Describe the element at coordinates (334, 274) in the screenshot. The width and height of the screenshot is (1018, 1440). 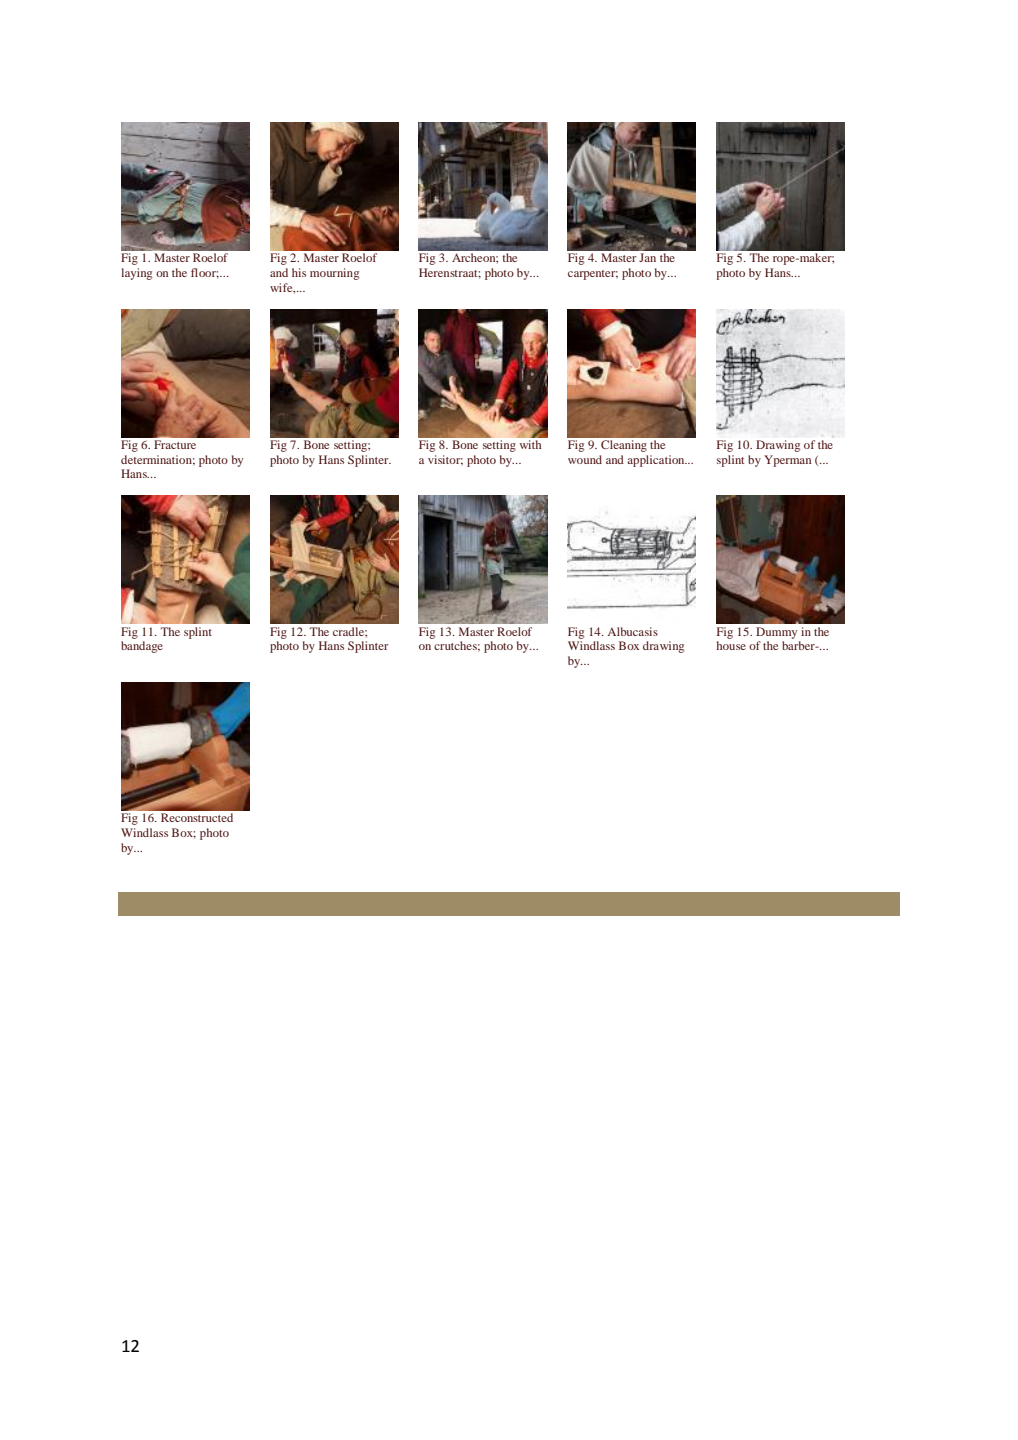
I see `mourning` at that location.
